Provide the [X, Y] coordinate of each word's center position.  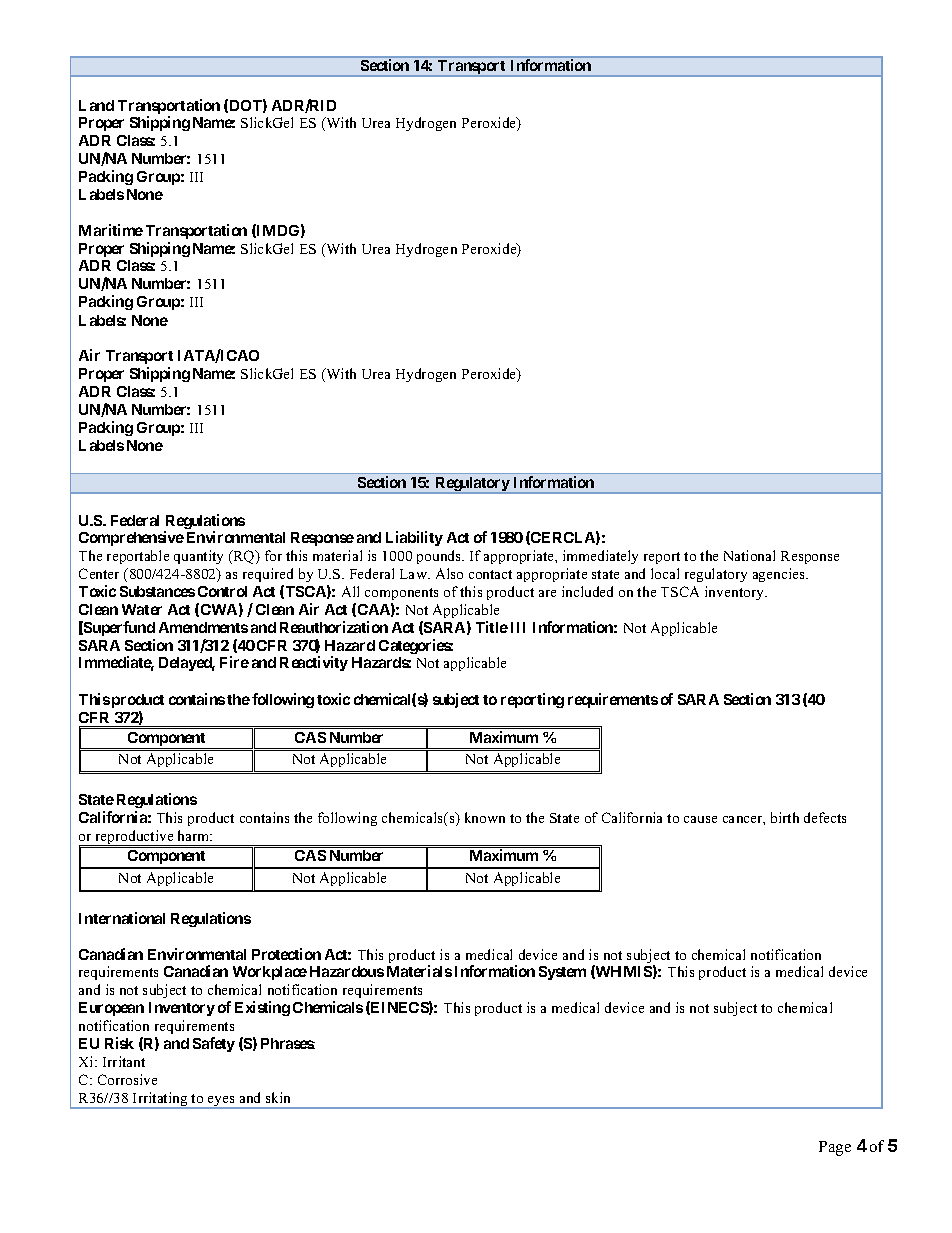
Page [835, 1148]
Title [492, 627]
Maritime [111, 230]
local [665, 573]
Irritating [160, 1100]
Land [96, 105]
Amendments [203, 627]
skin [278, 1097]
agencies [780, 575]
